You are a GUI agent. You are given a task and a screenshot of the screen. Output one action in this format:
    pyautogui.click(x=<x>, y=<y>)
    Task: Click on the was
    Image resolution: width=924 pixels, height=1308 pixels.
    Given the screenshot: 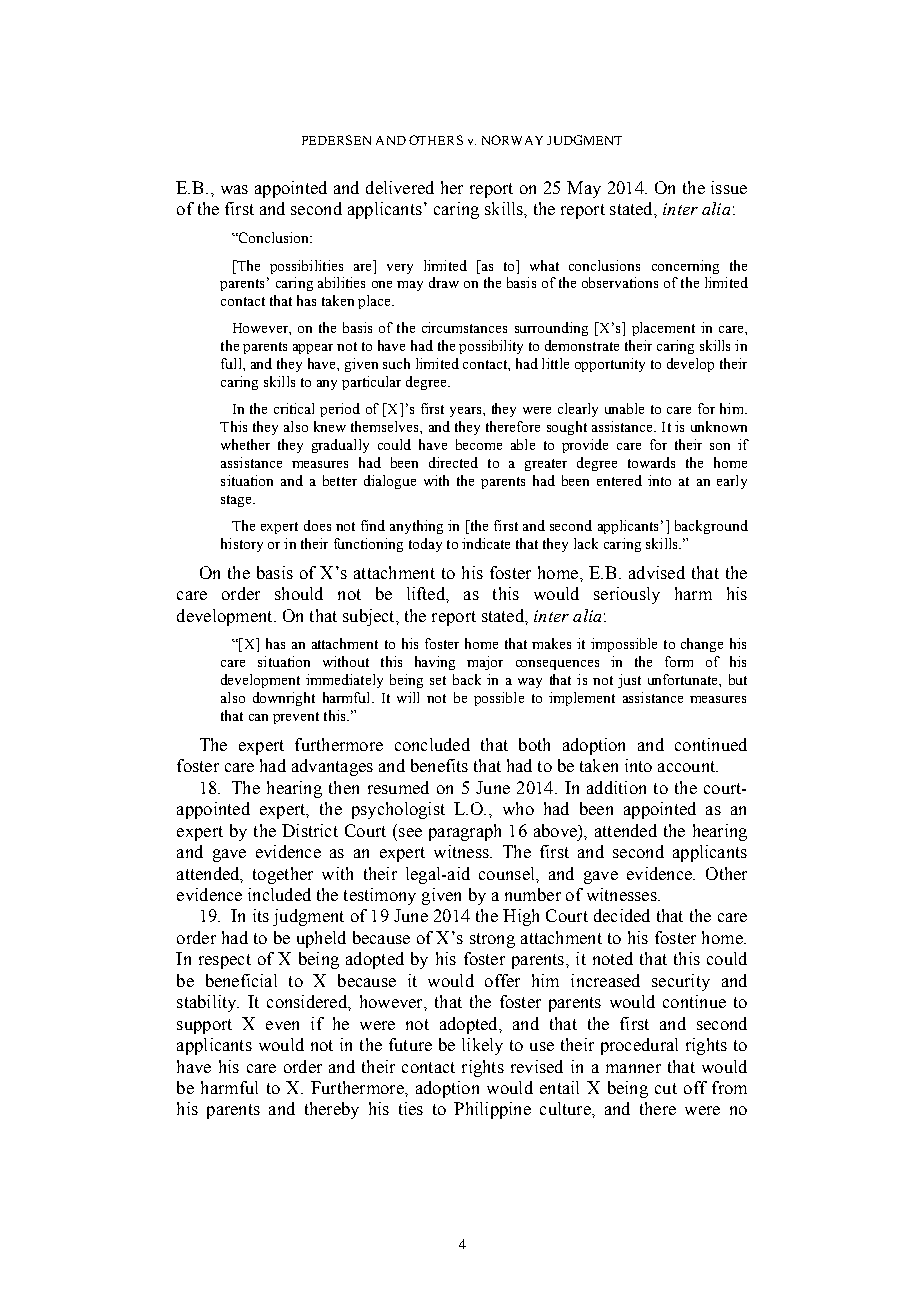 What is the action you would take?
    pyautogui.click(x=234, y=189)
